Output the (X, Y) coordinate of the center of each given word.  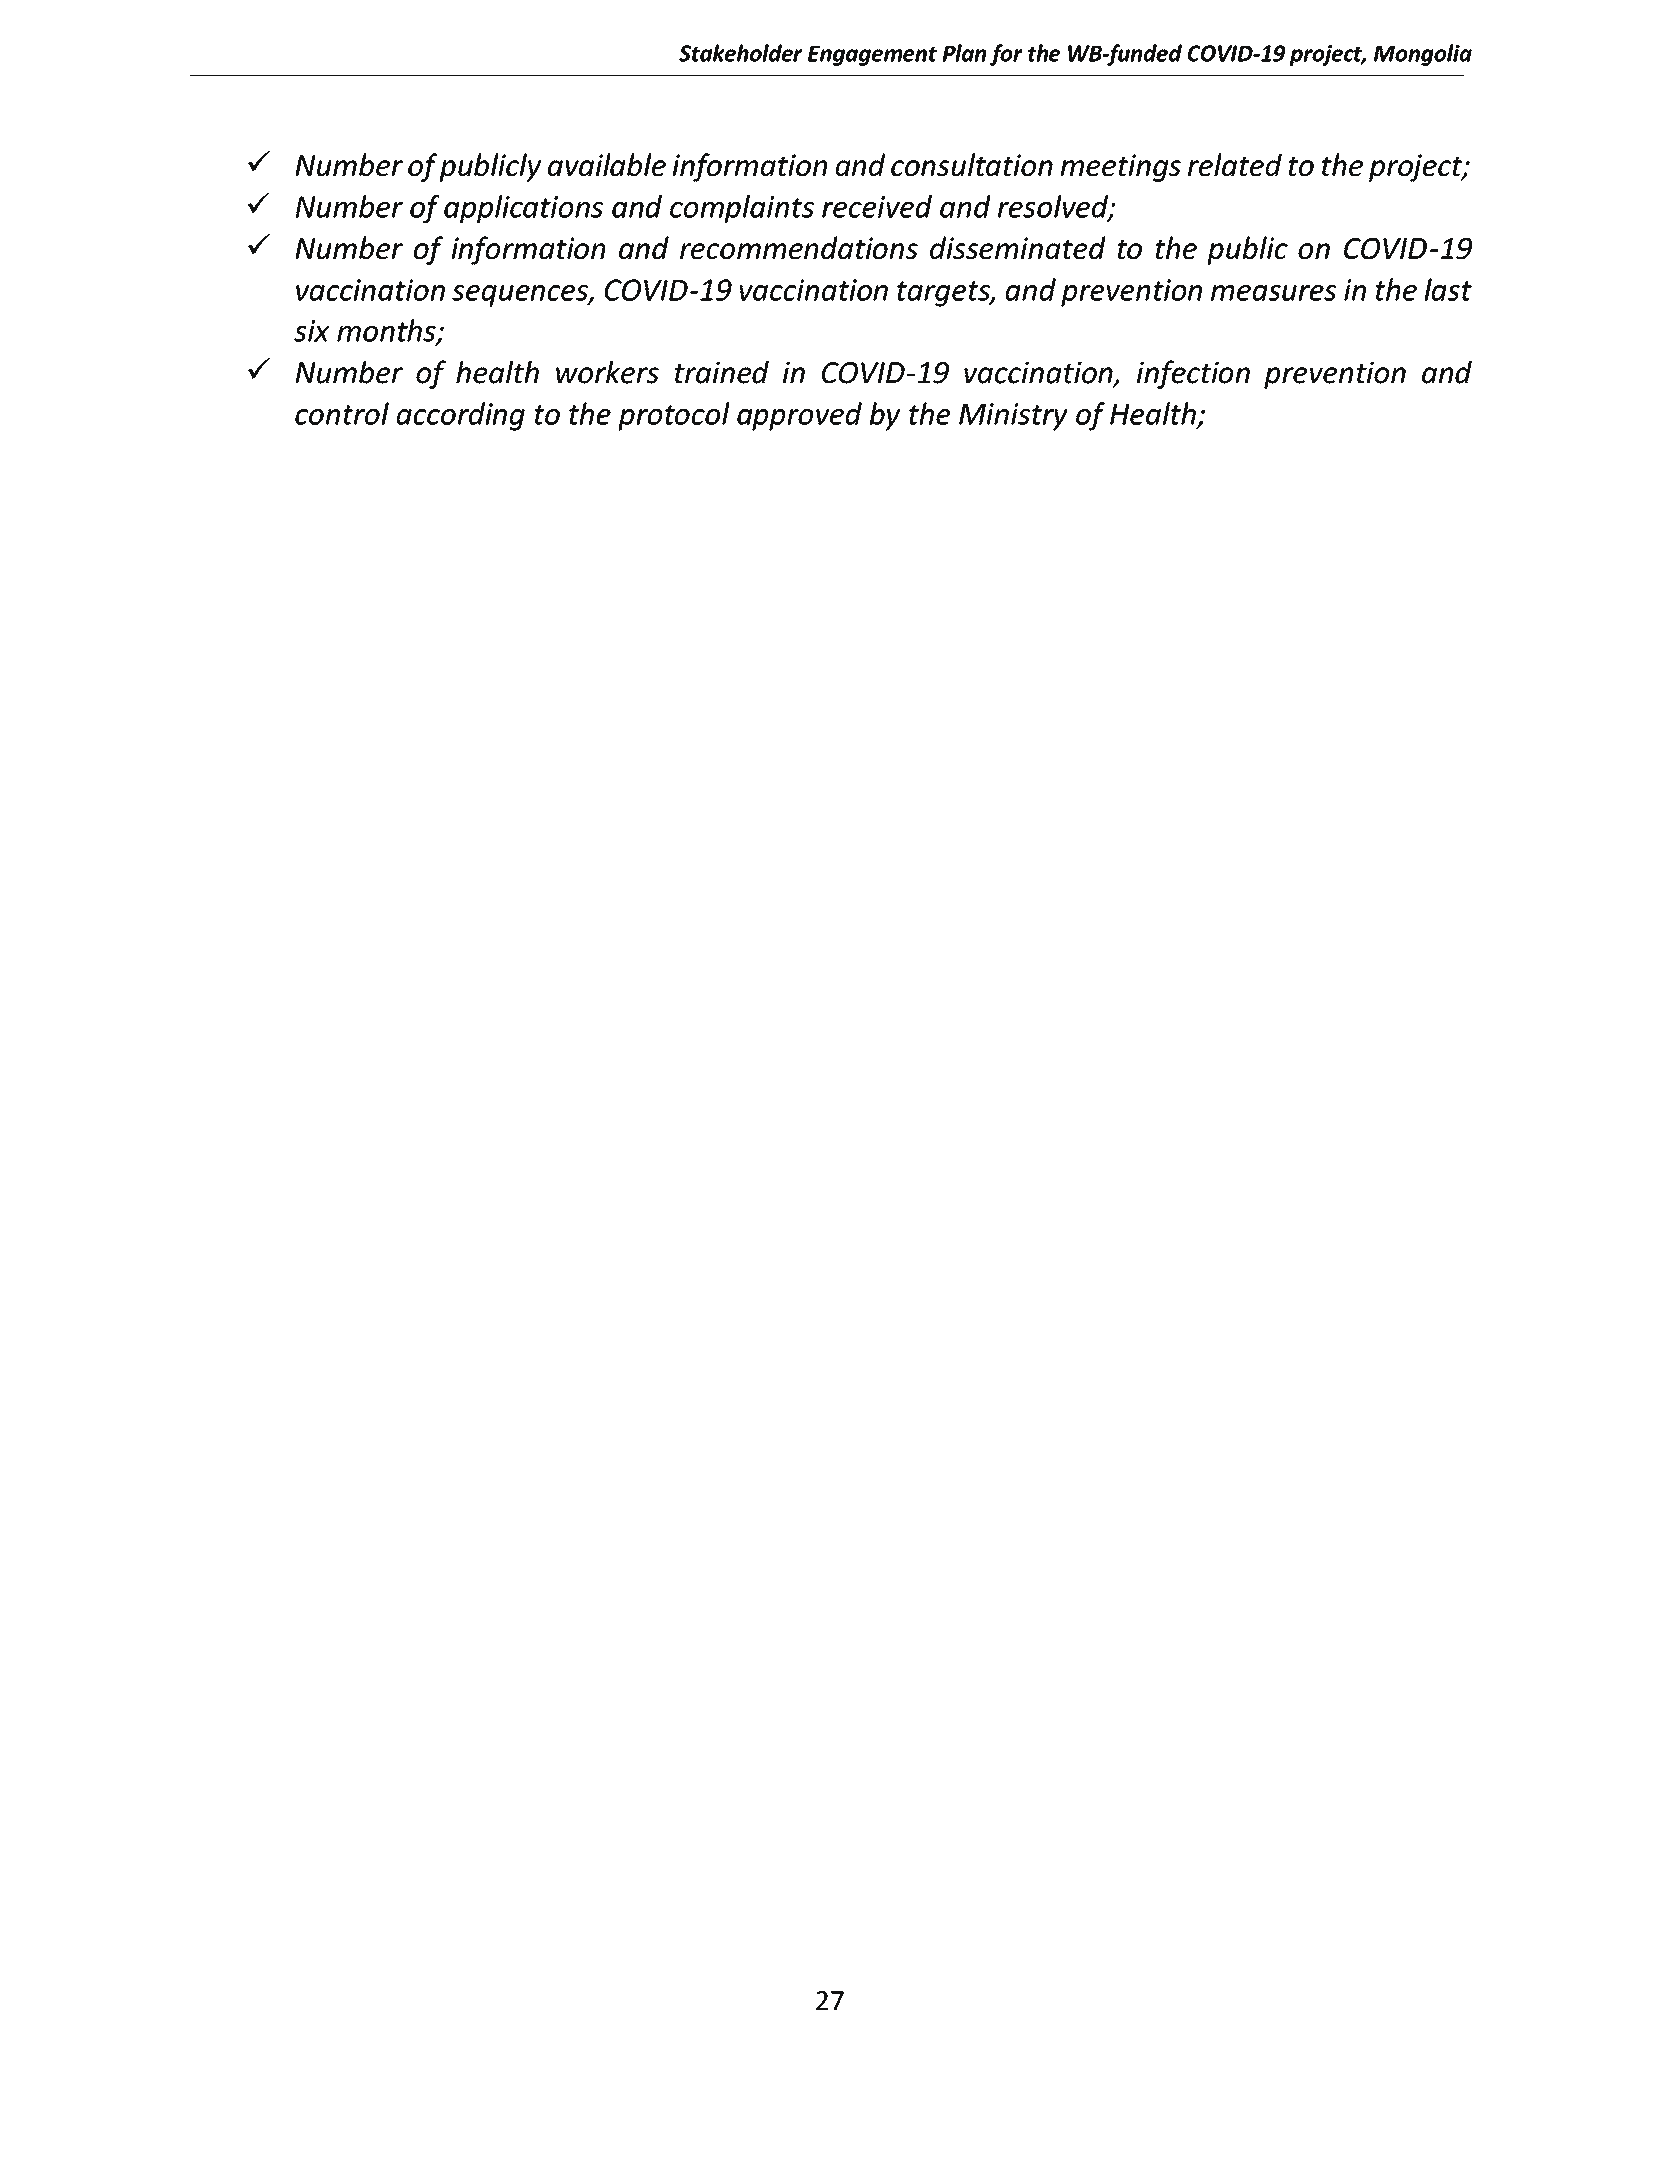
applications (523, 209)
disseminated (1018, 247)
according (461, 416)
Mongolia (1423, 55)
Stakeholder (740, 53)
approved (799, 416)
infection (1193, 374)
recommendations (799, 247)
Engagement (872, 56)
